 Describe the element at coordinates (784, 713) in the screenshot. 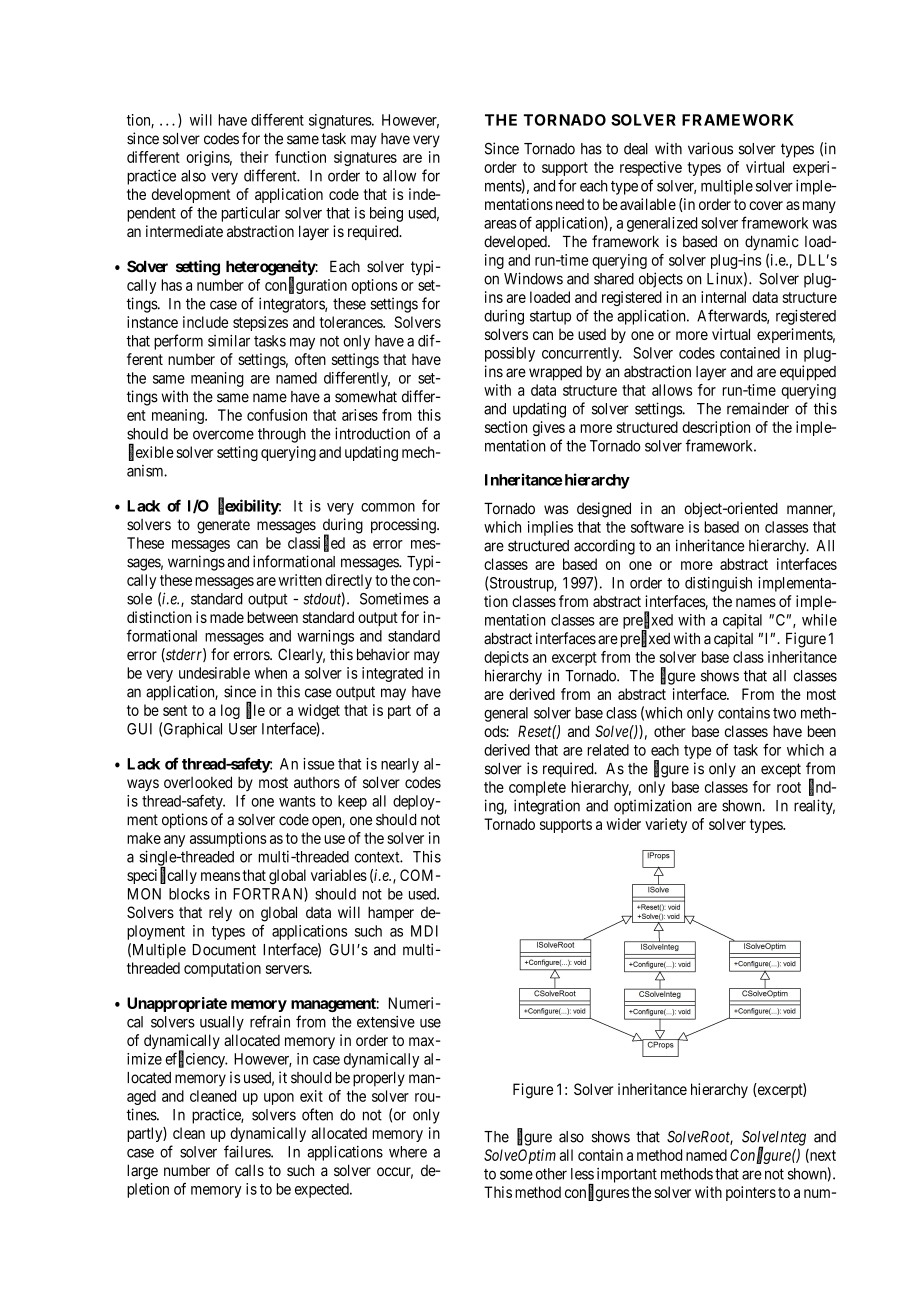

I see `two` at that location.
